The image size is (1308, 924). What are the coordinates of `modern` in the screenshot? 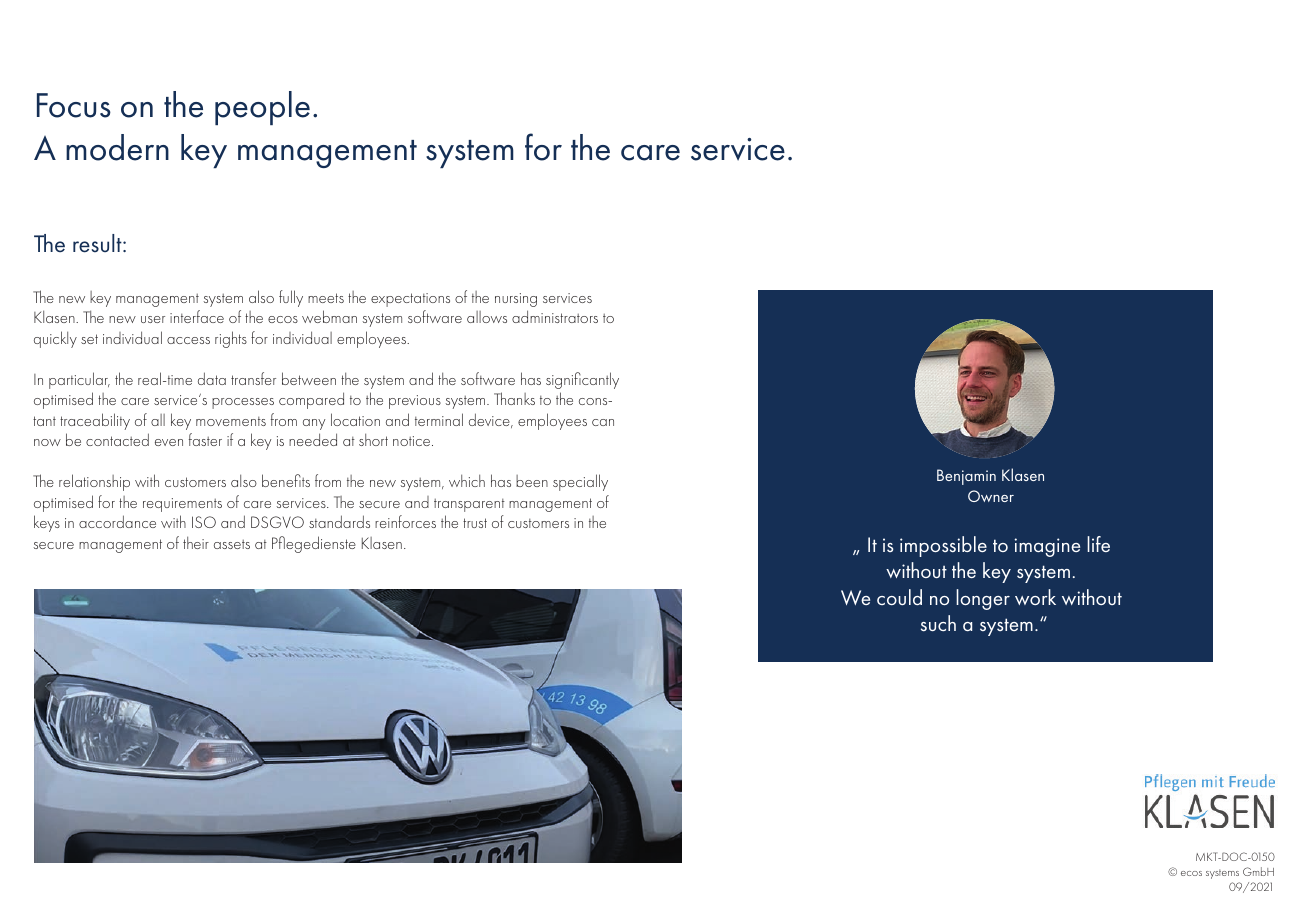 It's located at (117, 147).
